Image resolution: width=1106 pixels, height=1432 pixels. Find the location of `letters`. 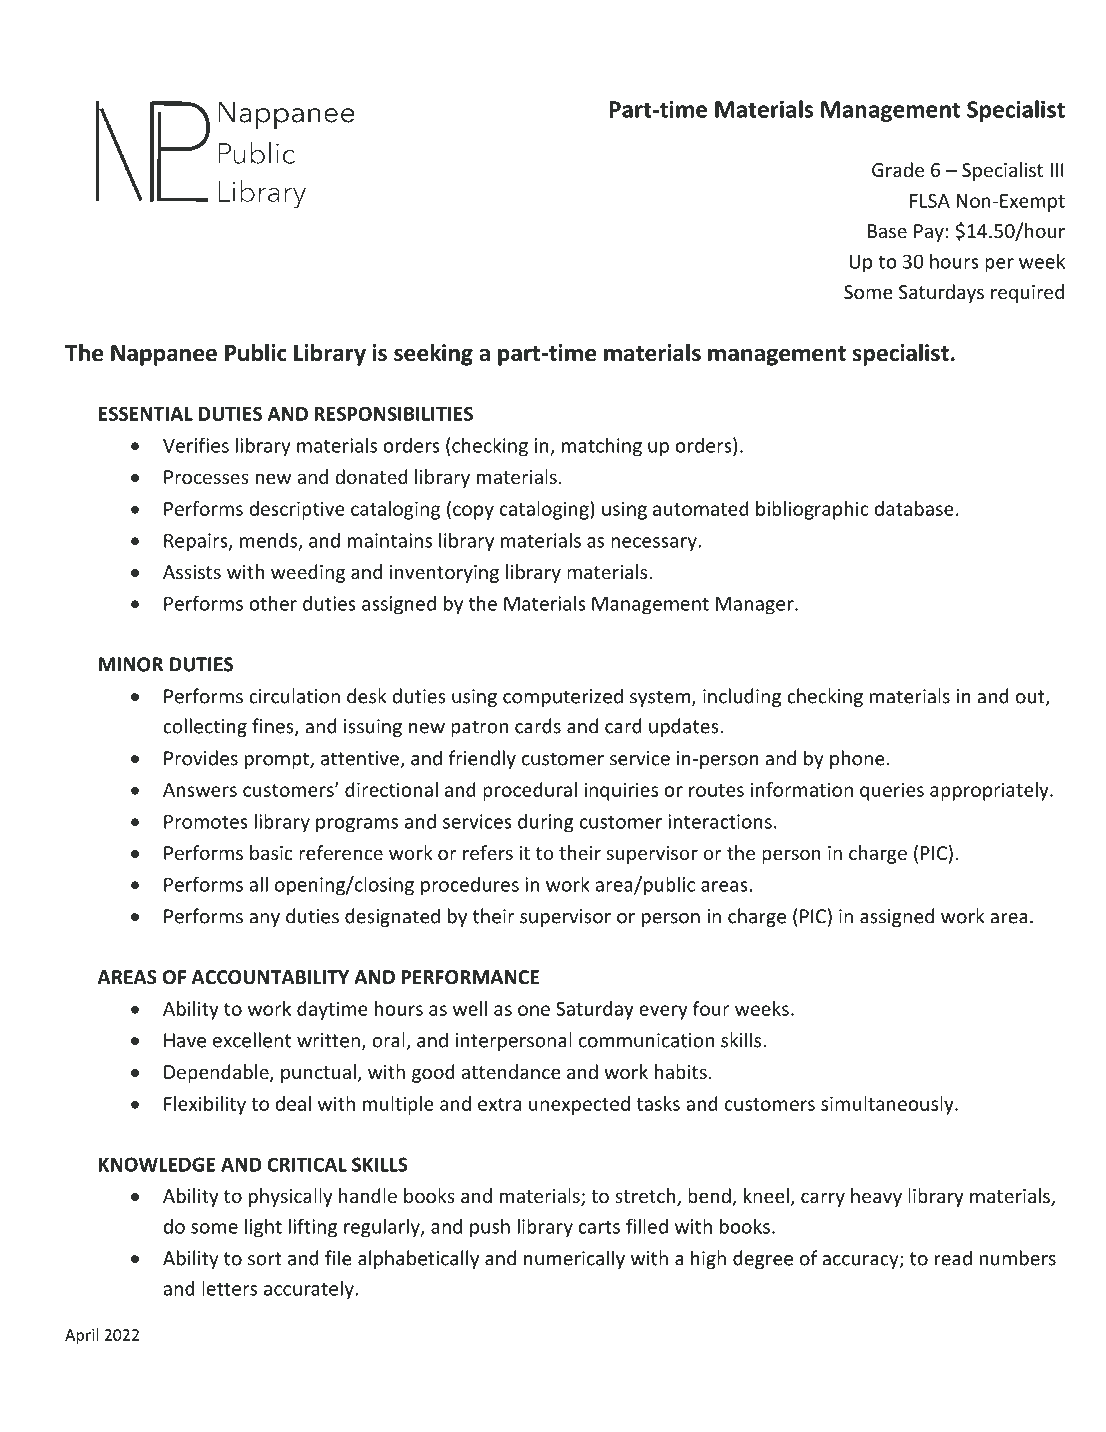

letters is located at coordinates (229, 1288).
